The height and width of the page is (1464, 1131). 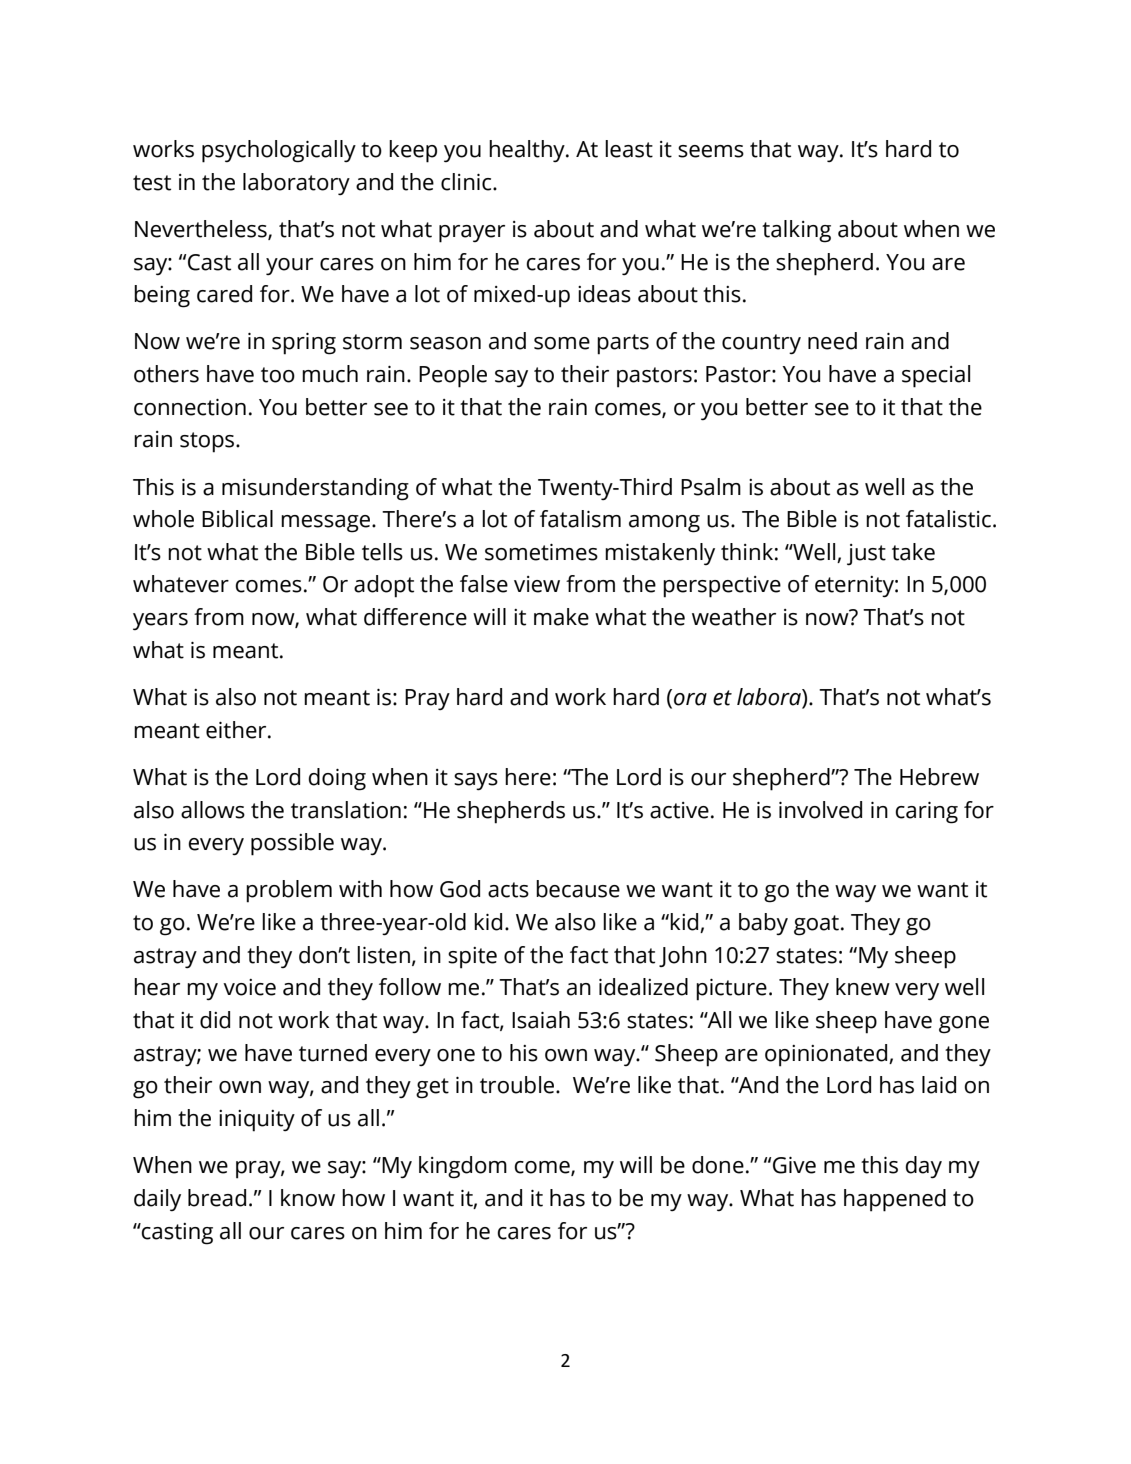 What do you see at coordinates (237, 519) in the page?
I see `Biblical` at bounding box center [237, 519].
